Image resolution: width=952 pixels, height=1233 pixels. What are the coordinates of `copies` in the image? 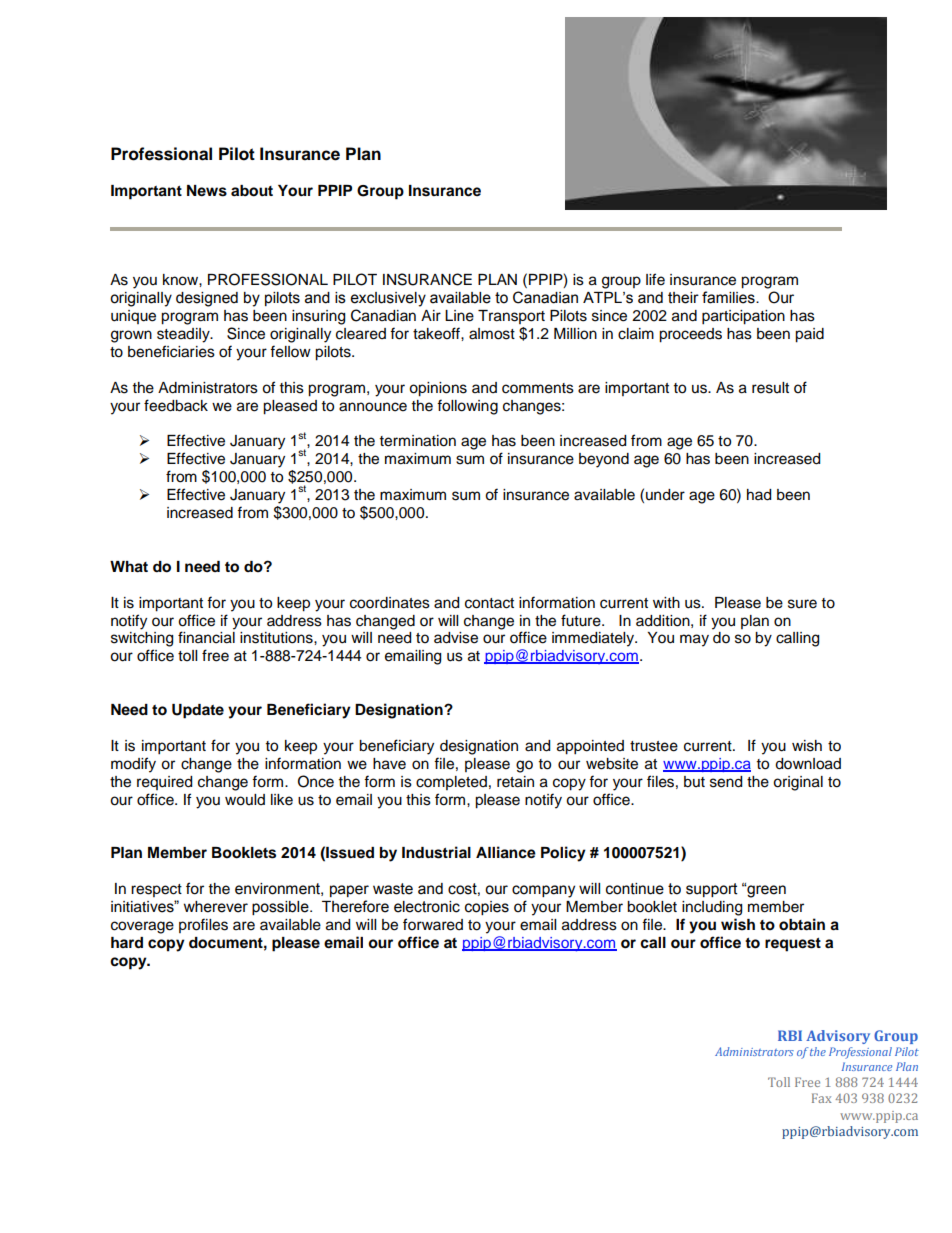 It's located at (487, 908).
